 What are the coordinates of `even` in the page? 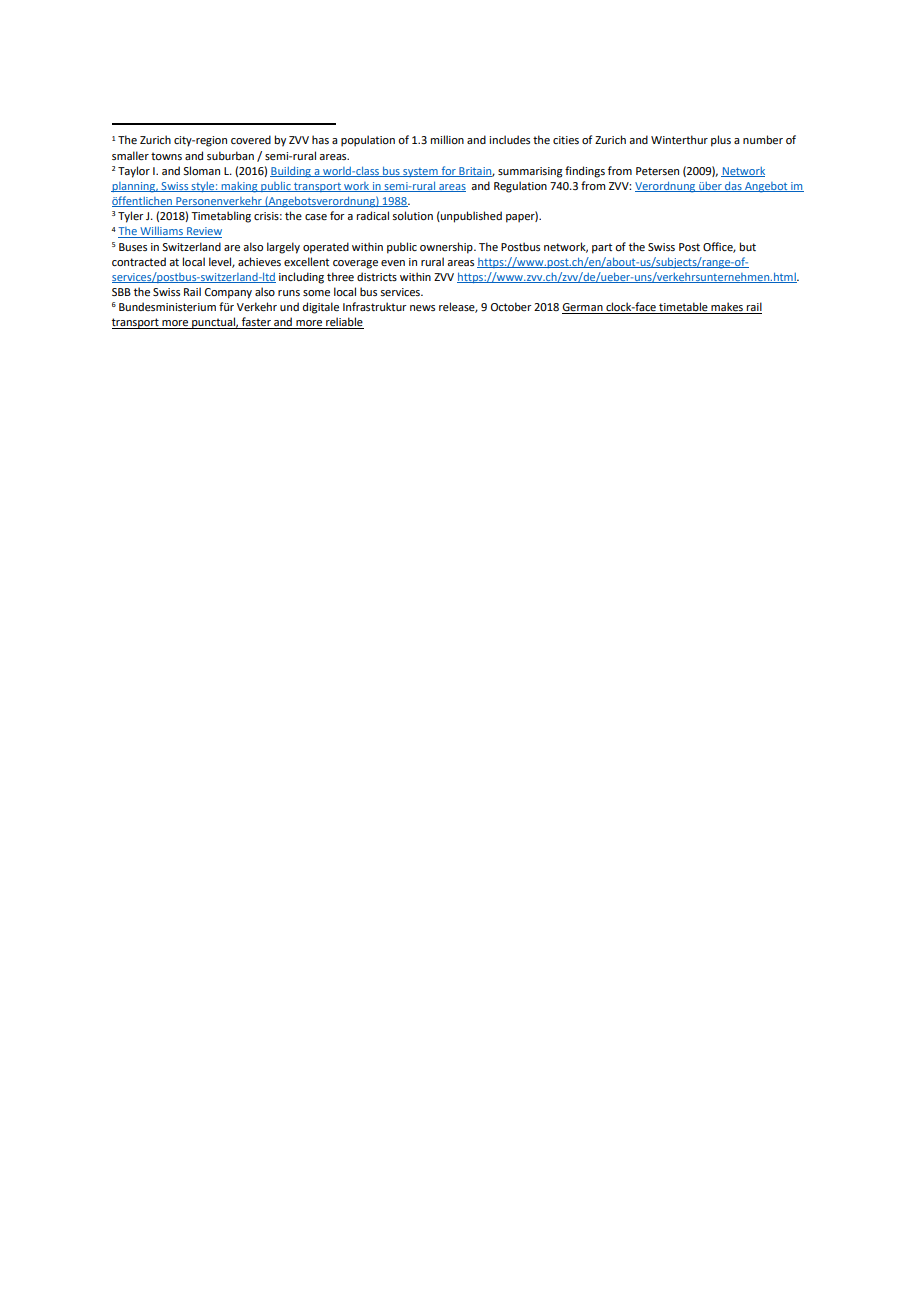 It's located at (393, 263).
